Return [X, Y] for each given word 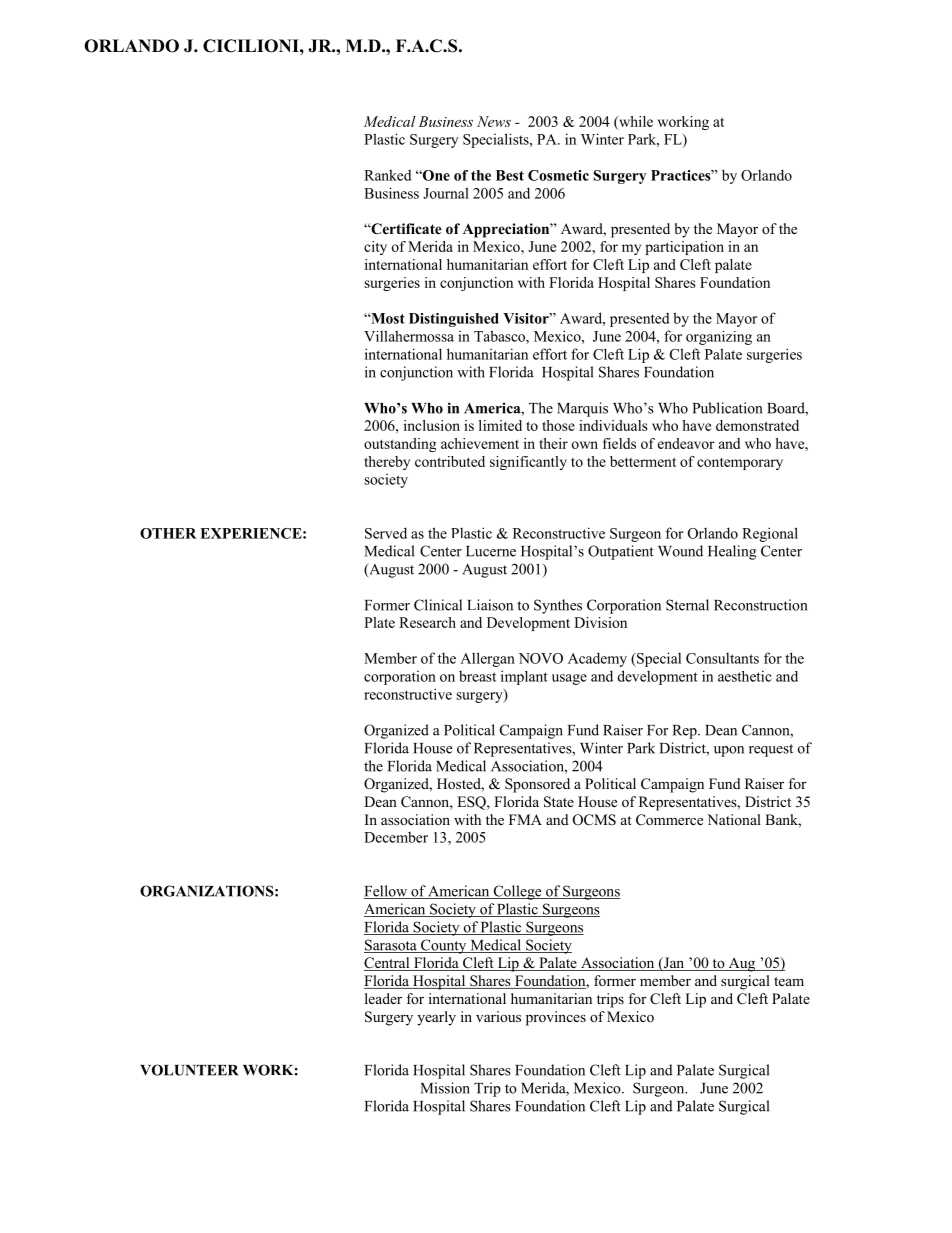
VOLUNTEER [189, 1070]
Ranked [387, 175]
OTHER [168, 533]
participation [684, 248]
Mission [445, 1088]
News [494, 121]
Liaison [490, 605]
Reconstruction [761, 605]
